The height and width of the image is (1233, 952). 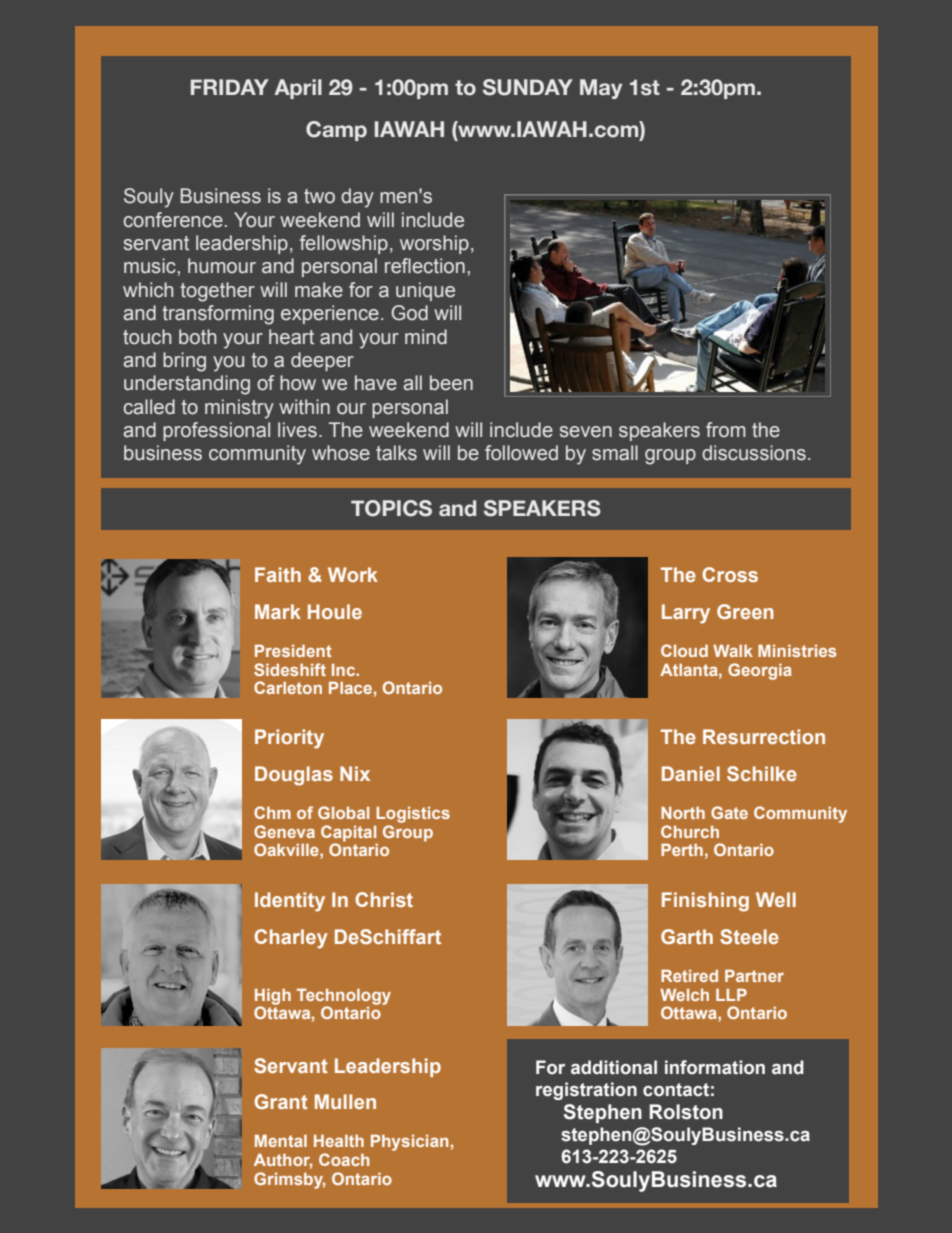 I want to click on Mental, so click(x=281, y=1141).
